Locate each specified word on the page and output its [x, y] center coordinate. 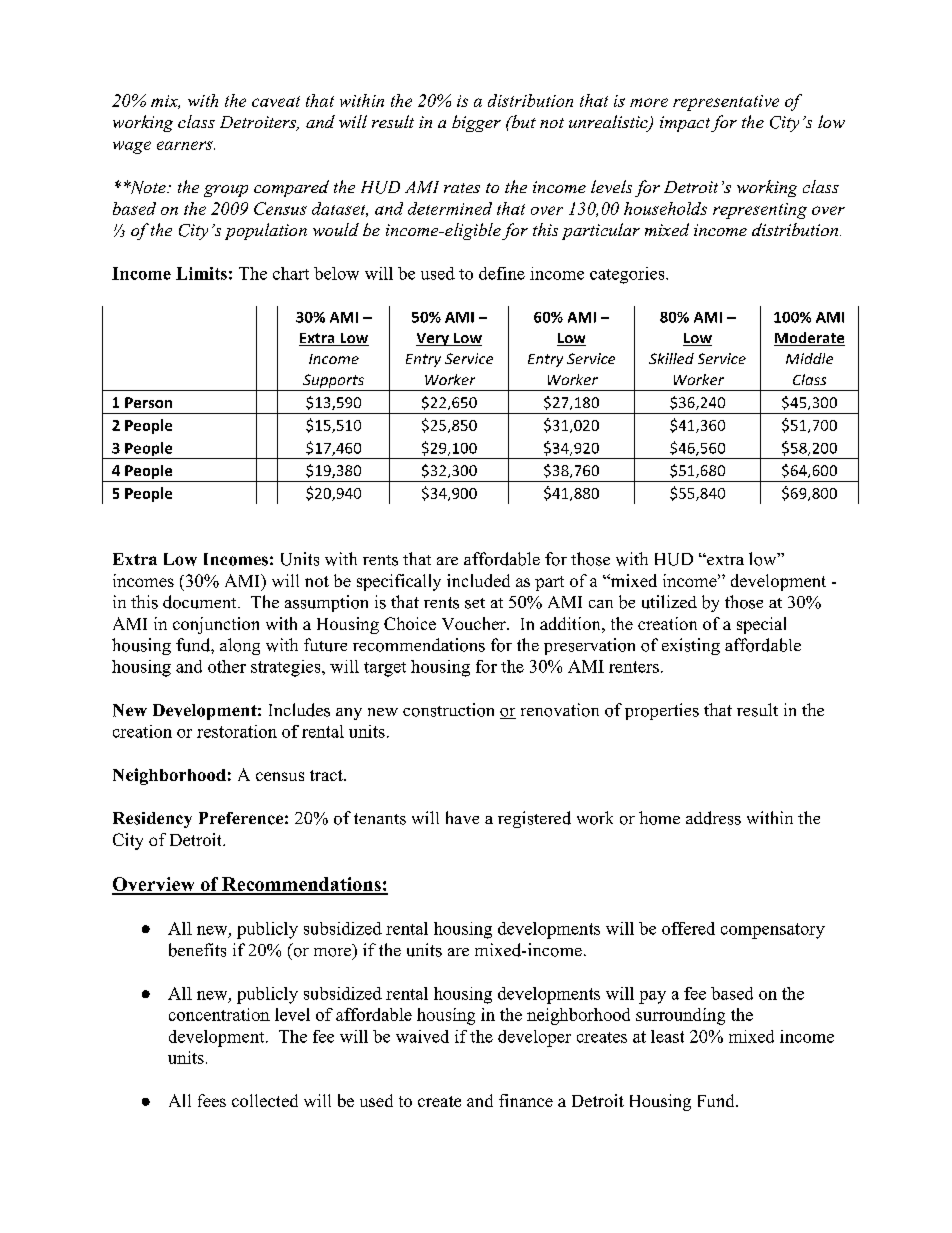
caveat [276, 101]
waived [422, 1036]
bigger [476, 123]
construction [448, 710]
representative [726, 103]
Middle [809, 358]
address [713, 818]
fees [212, 1100]
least [667, 1036]
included [478, 580]
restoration [237, 731]
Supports [333, 382]
